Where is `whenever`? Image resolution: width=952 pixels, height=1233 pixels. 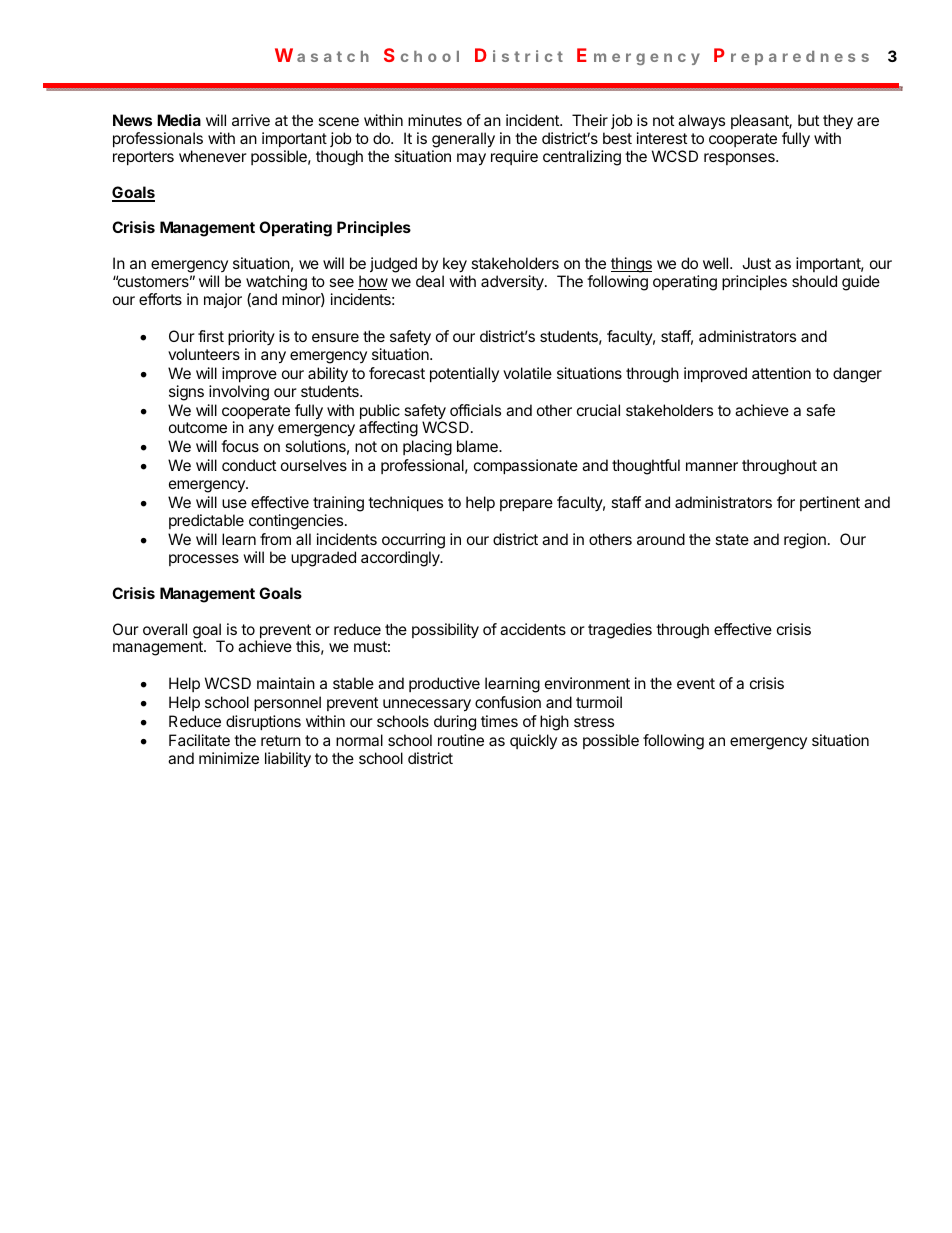
whenever is located at coordinates (213, 156).
